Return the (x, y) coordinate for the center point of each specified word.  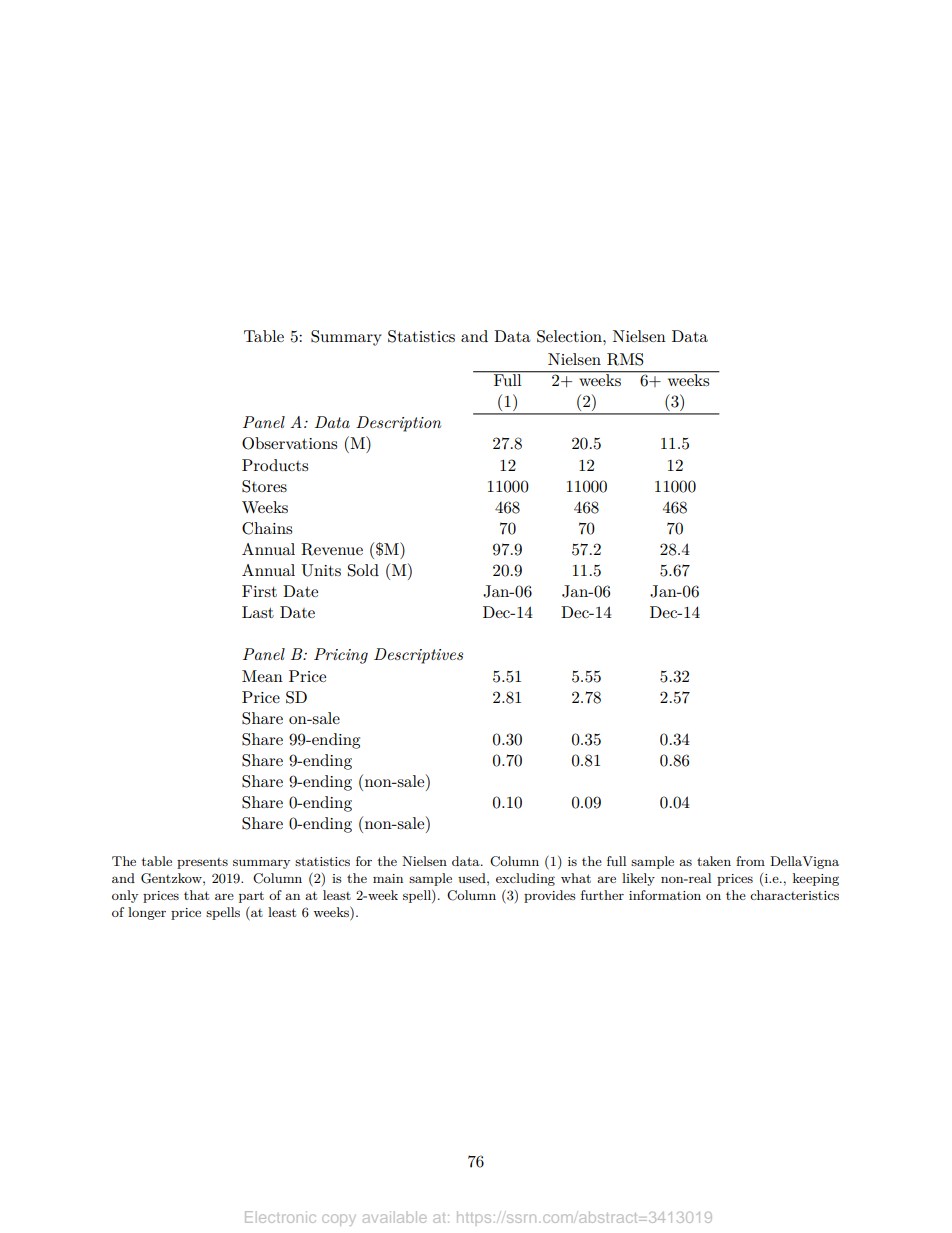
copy (339, 1220)
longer (147, 913)
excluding (525, 879)
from (750, 861)
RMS (625, 359)
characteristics (794, 895)
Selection (570, 336)
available (395, 1217)
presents (202, 863)
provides (550, 896)
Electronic (280, 1217)
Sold (363, 570)
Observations (289, 443)
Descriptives (418, 656)
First (259, 591)
